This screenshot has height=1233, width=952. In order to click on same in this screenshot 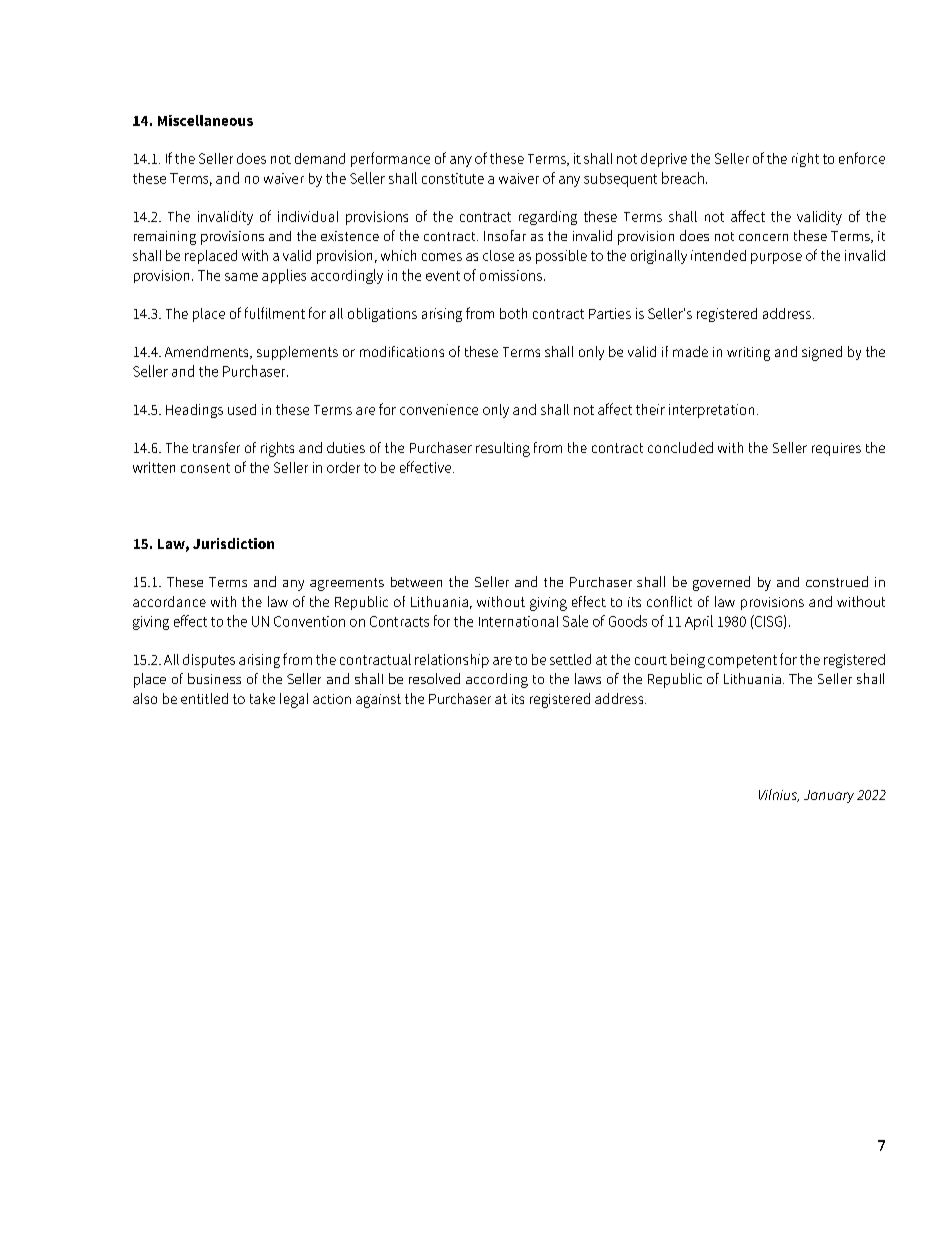, I will do `click(241, 277)`.
